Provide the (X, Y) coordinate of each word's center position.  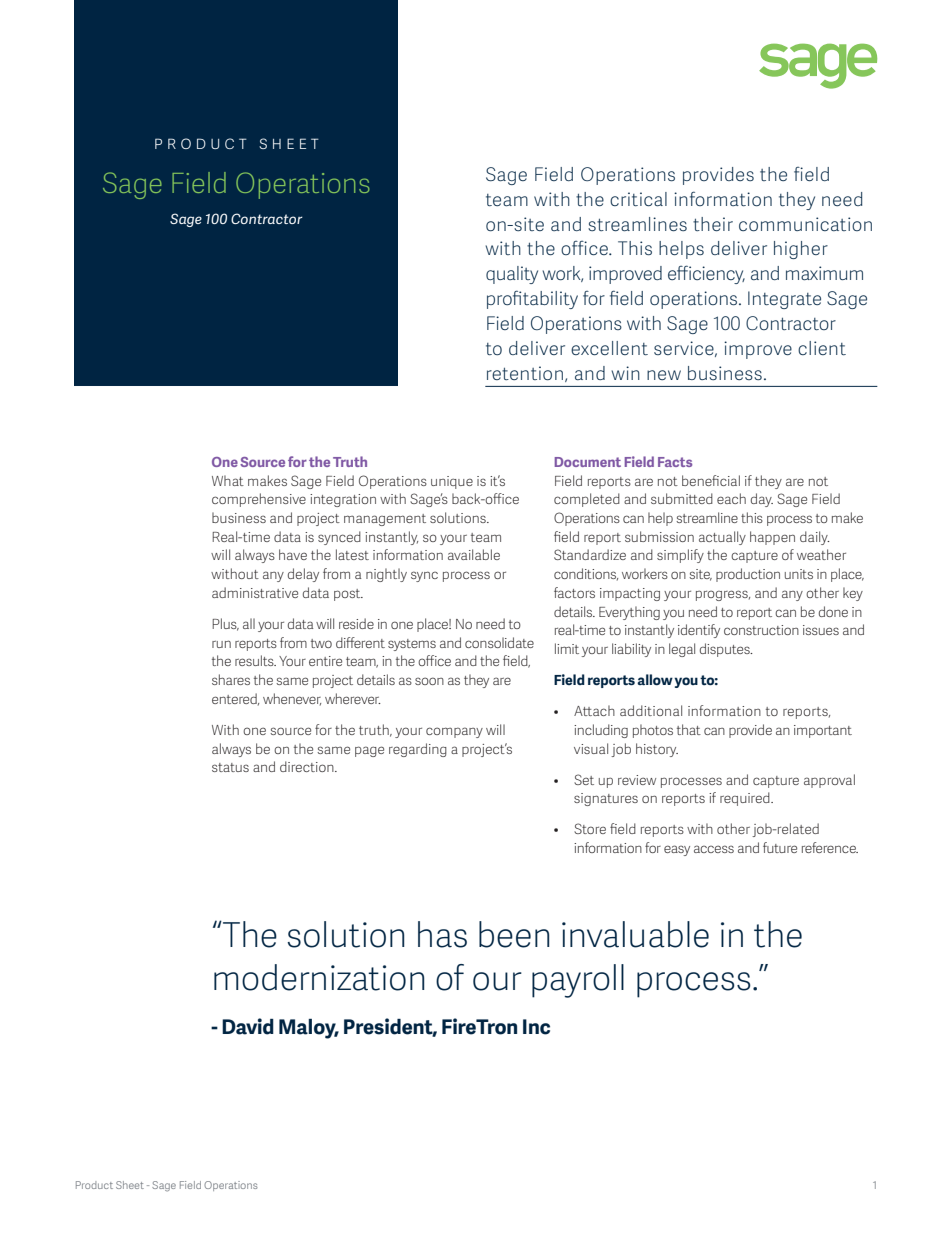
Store (590, 828)
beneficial (711, 480)
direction (308, 766)
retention (525, 373)
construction (761, 630)
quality (512, 275)
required (746, 799)
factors (574, 592)
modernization (319, 977)
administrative (255, 592)
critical (638, 199)
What (228, 480)
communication (805, 224)
